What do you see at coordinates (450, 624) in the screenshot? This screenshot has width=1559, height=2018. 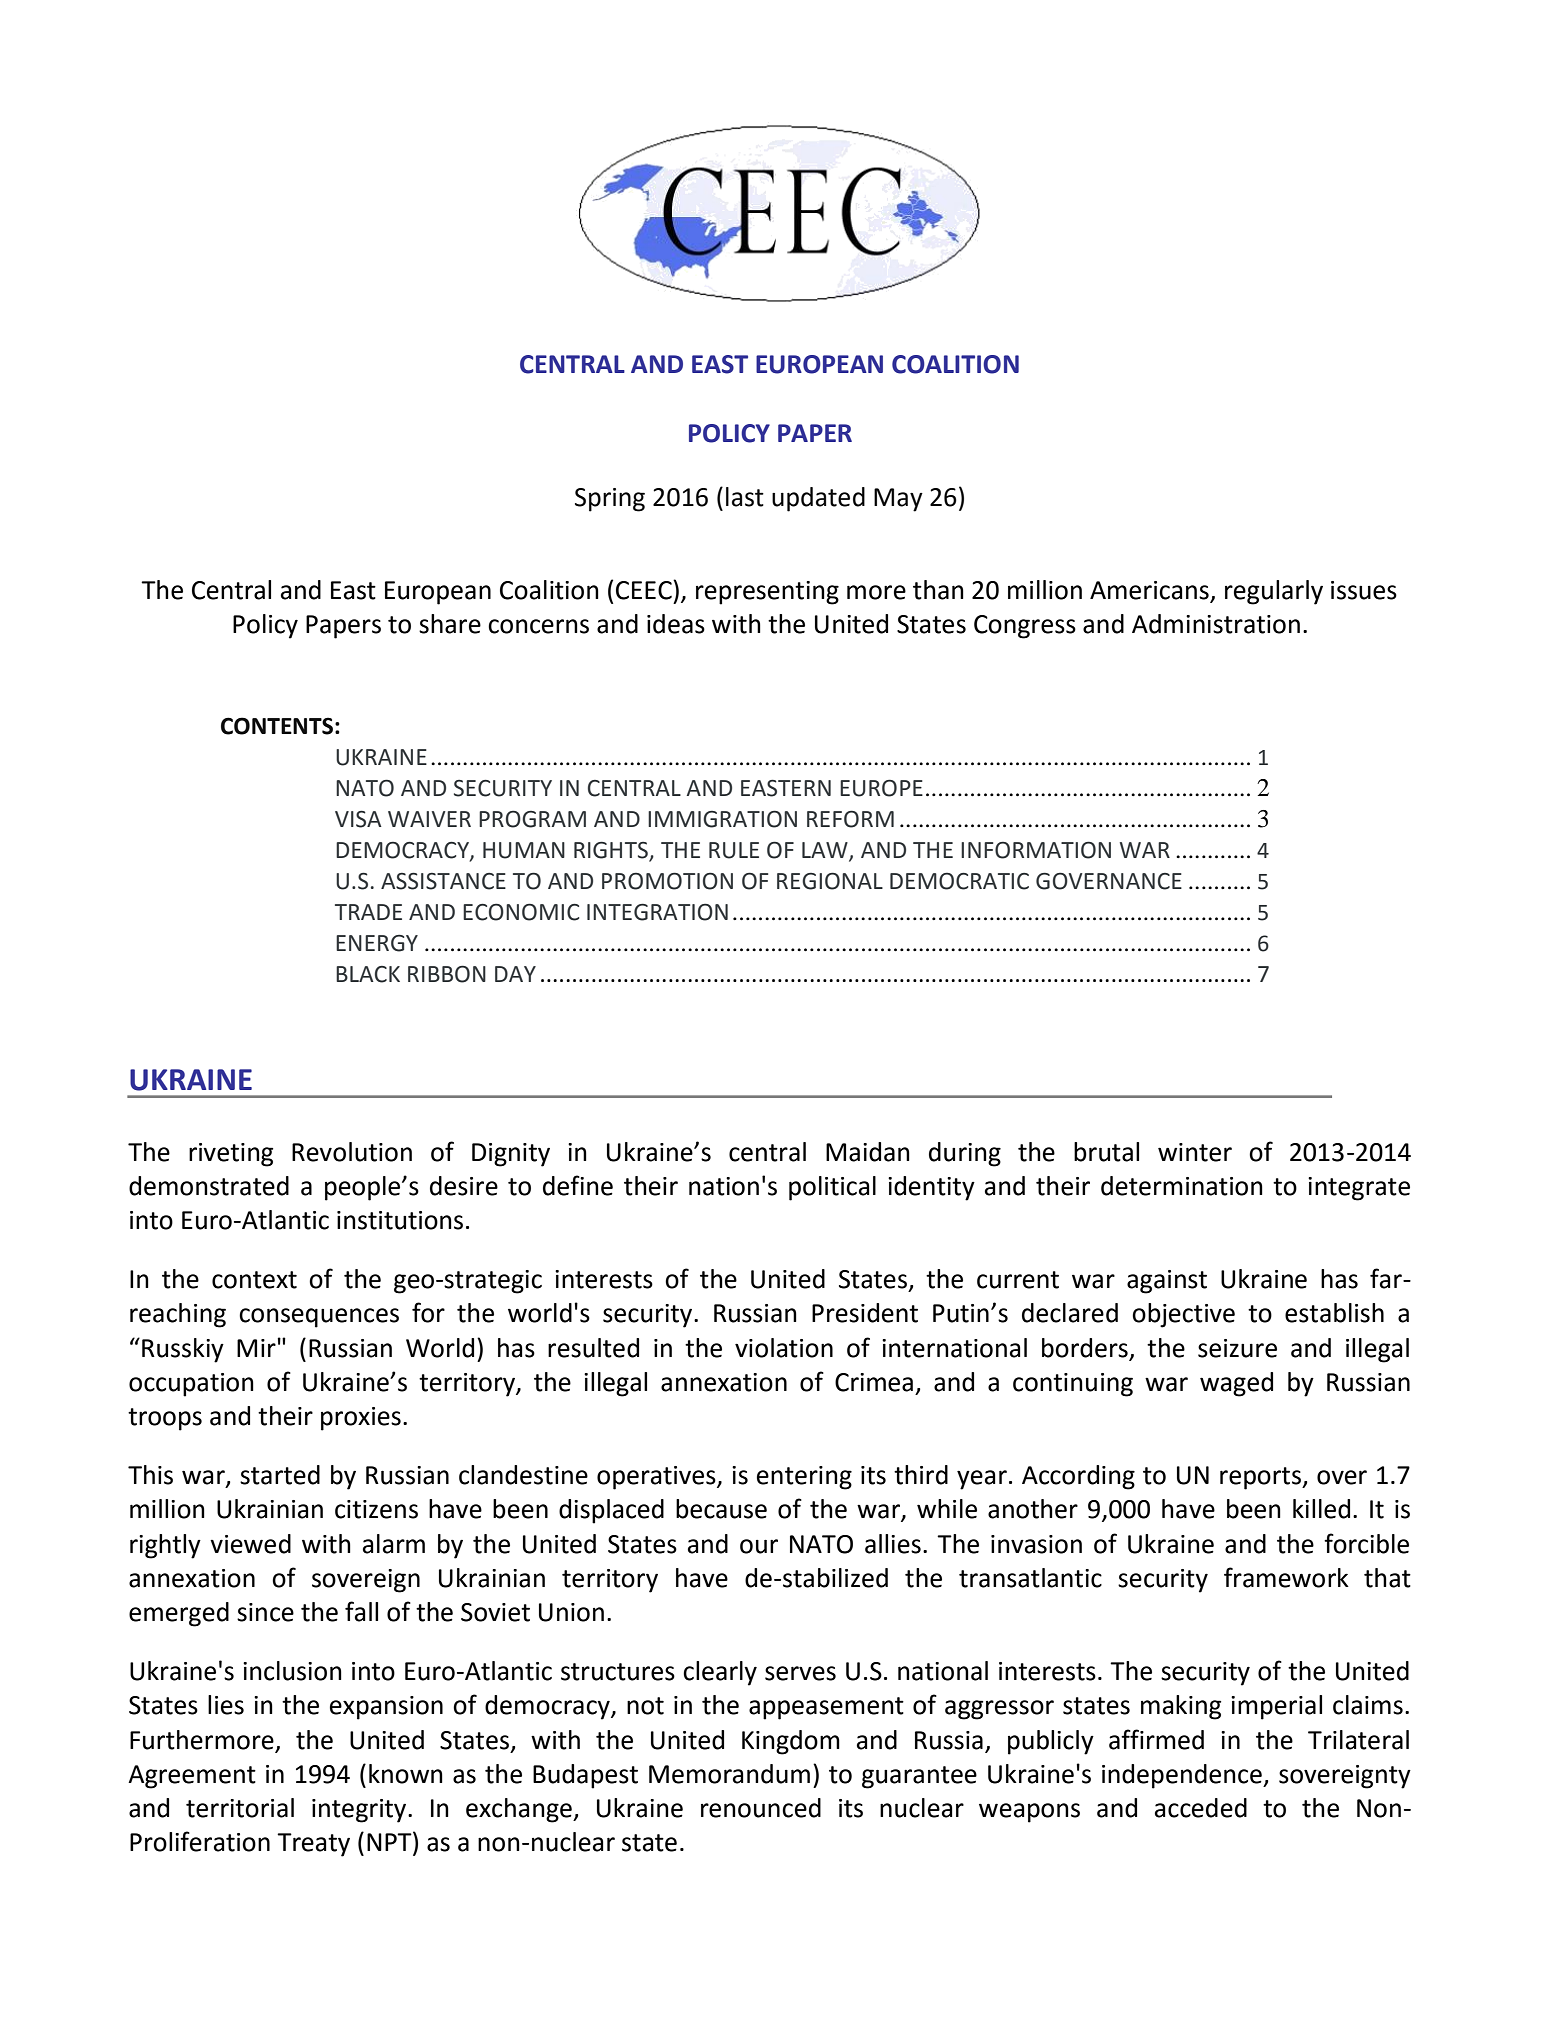 I see `share` at bounding box center [450, 624].
